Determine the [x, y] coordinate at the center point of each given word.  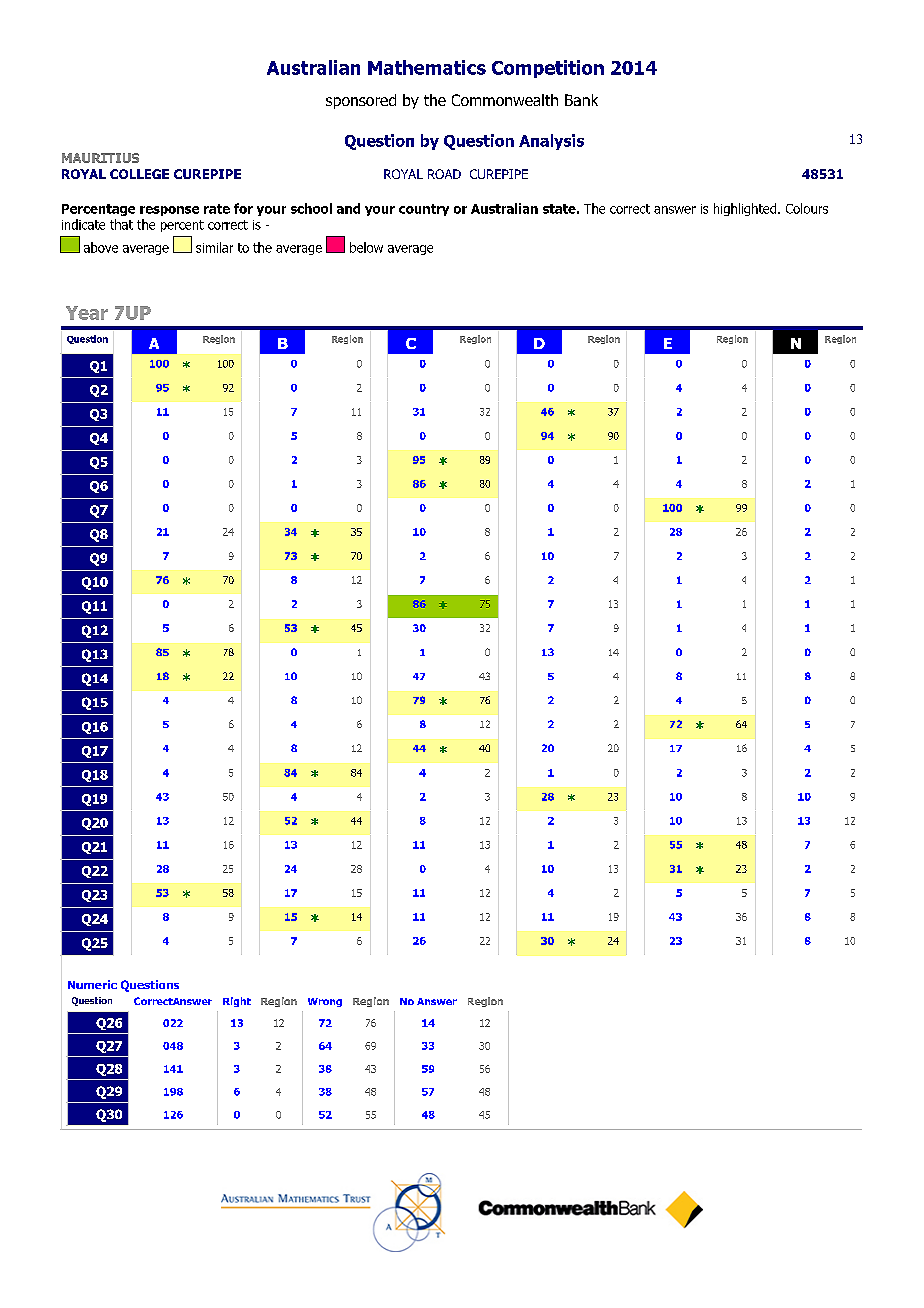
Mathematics [427, 67]
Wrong [325, 1002]
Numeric [92, 984]
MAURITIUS [100, 158]
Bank [581, 100]
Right [237, 1002]
